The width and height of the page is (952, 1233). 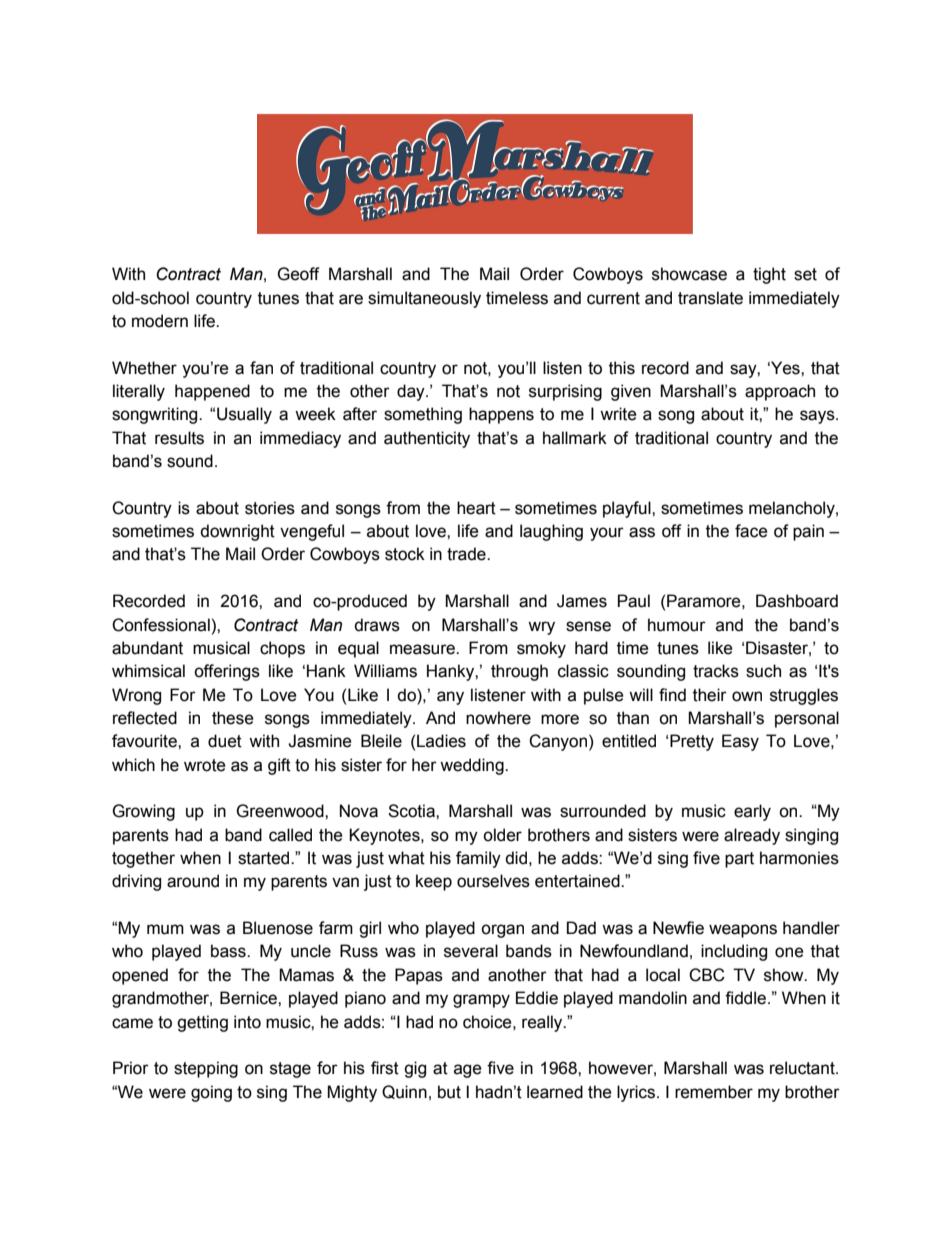 What do you see at coordinates (449, 1092) in the page?
I see `but` at bounding box center [449, 1092].
